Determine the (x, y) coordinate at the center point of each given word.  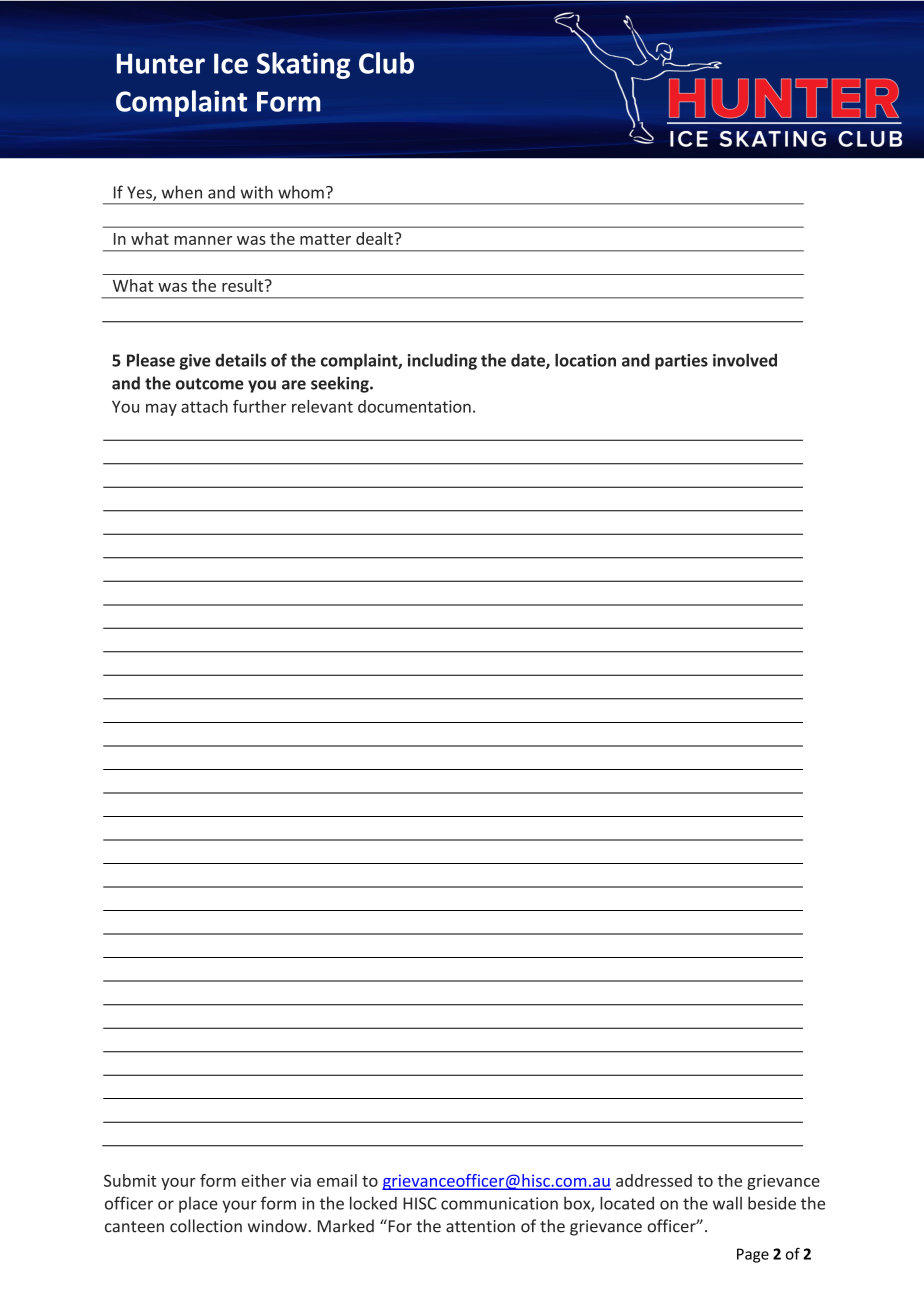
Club (386, 63)
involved (745, 360)
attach (204, 406)
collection (206, 1226)
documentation (414, 406)
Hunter (161, 63)
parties (681, 362)
